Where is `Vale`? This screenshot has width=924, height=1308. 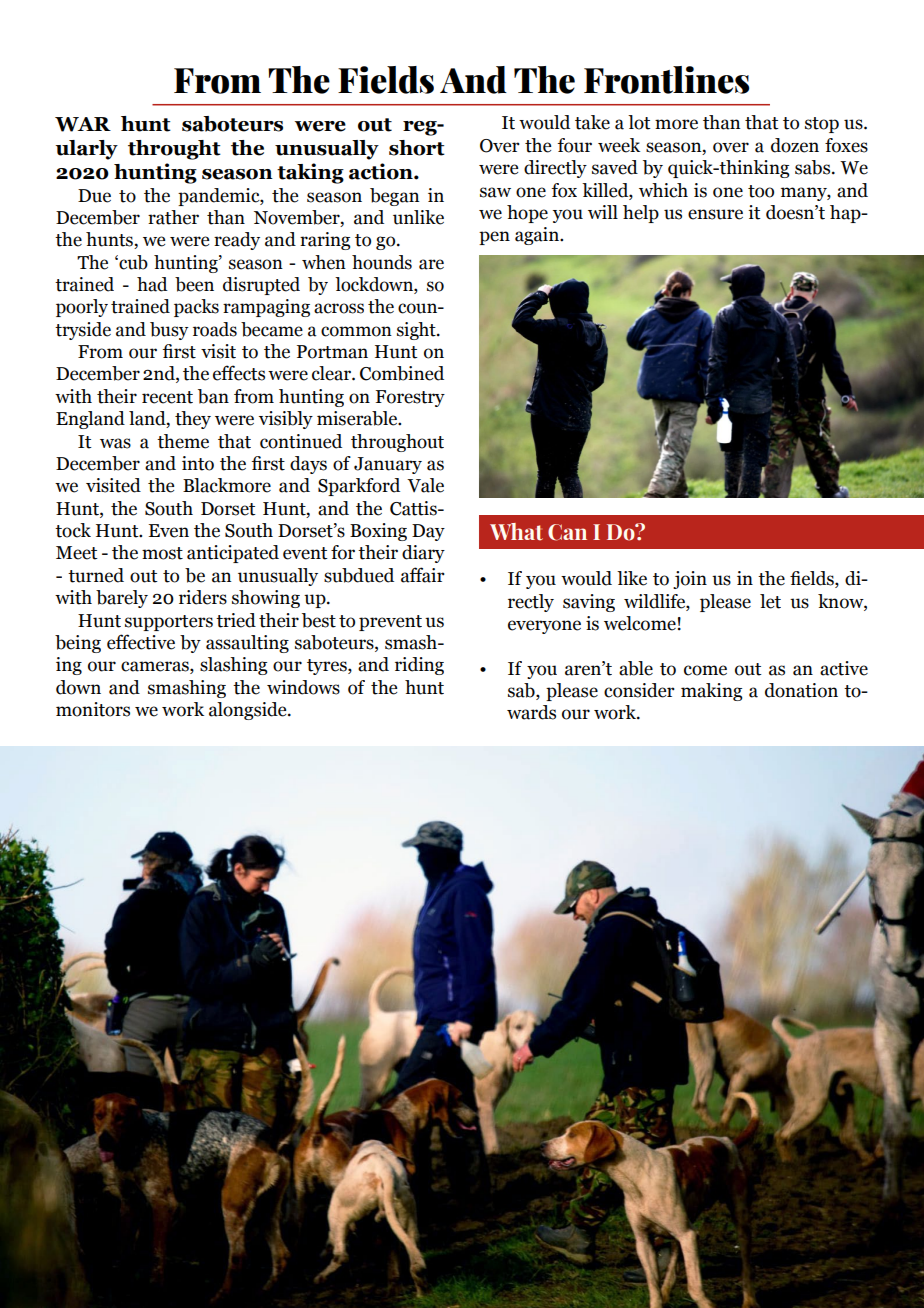 Vale is located at coordinates (425, 485).
